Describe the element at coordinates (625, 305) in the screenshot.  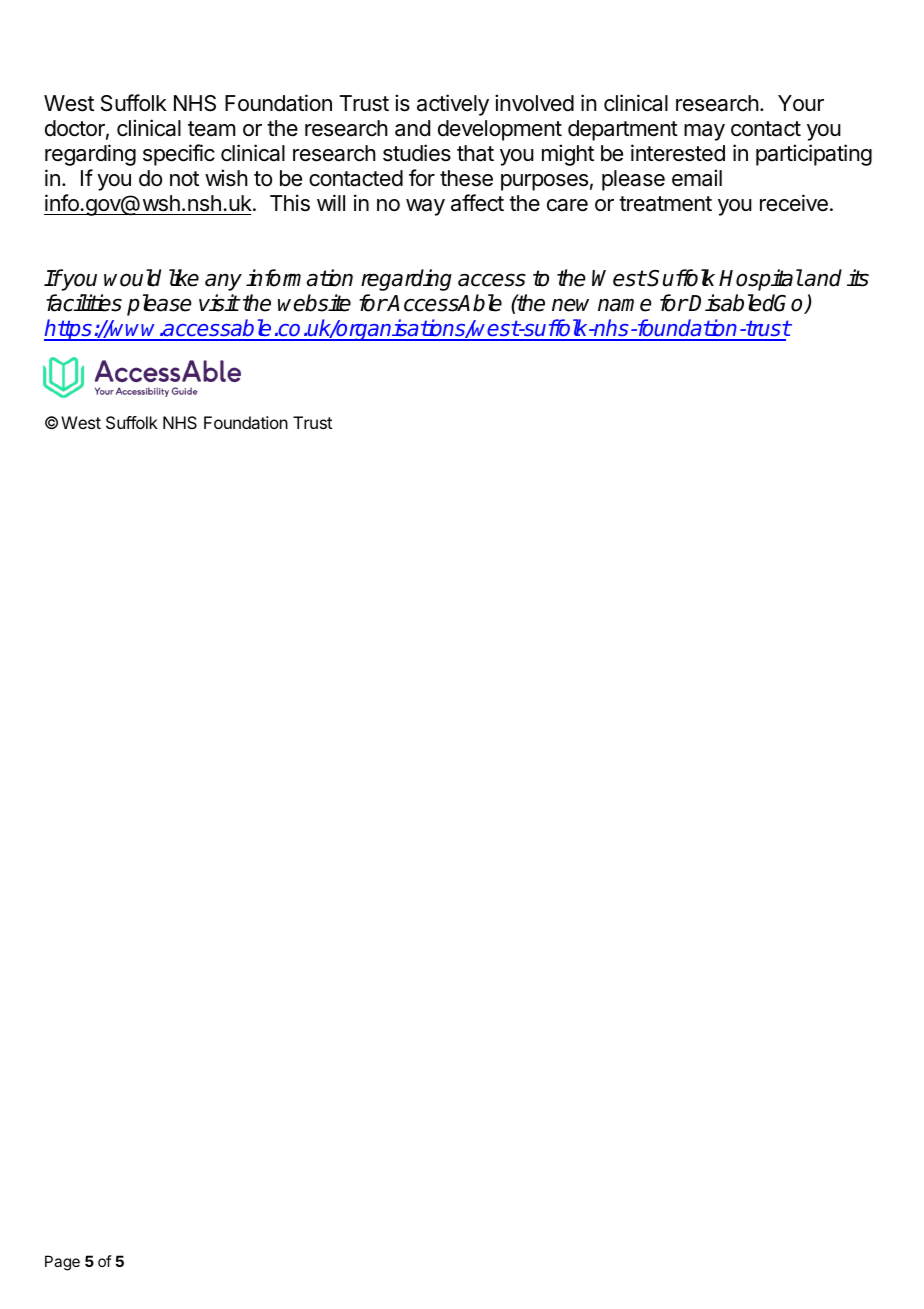
I see `name` at that location.
